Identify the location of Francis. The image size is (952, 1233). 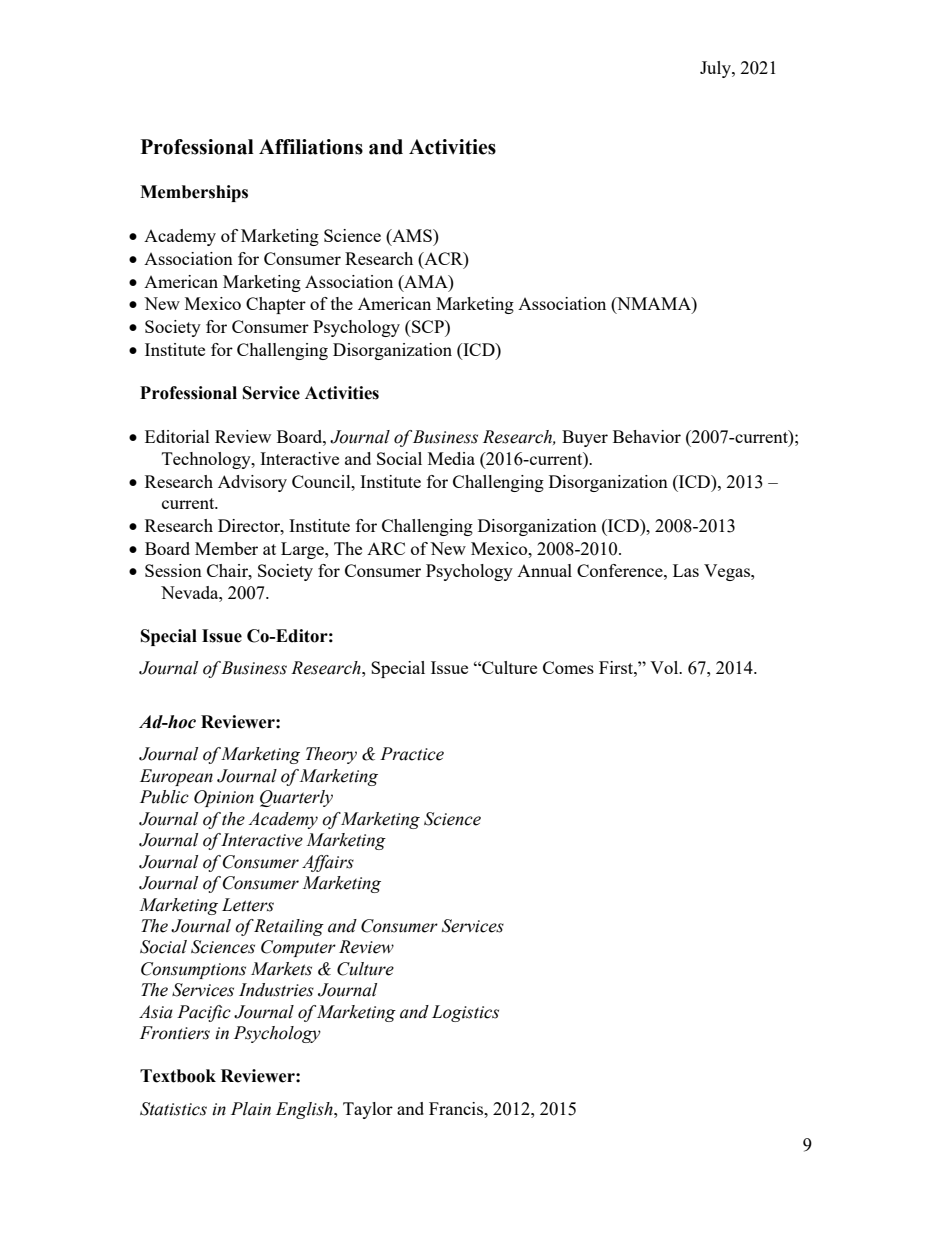
(457, 1108).
